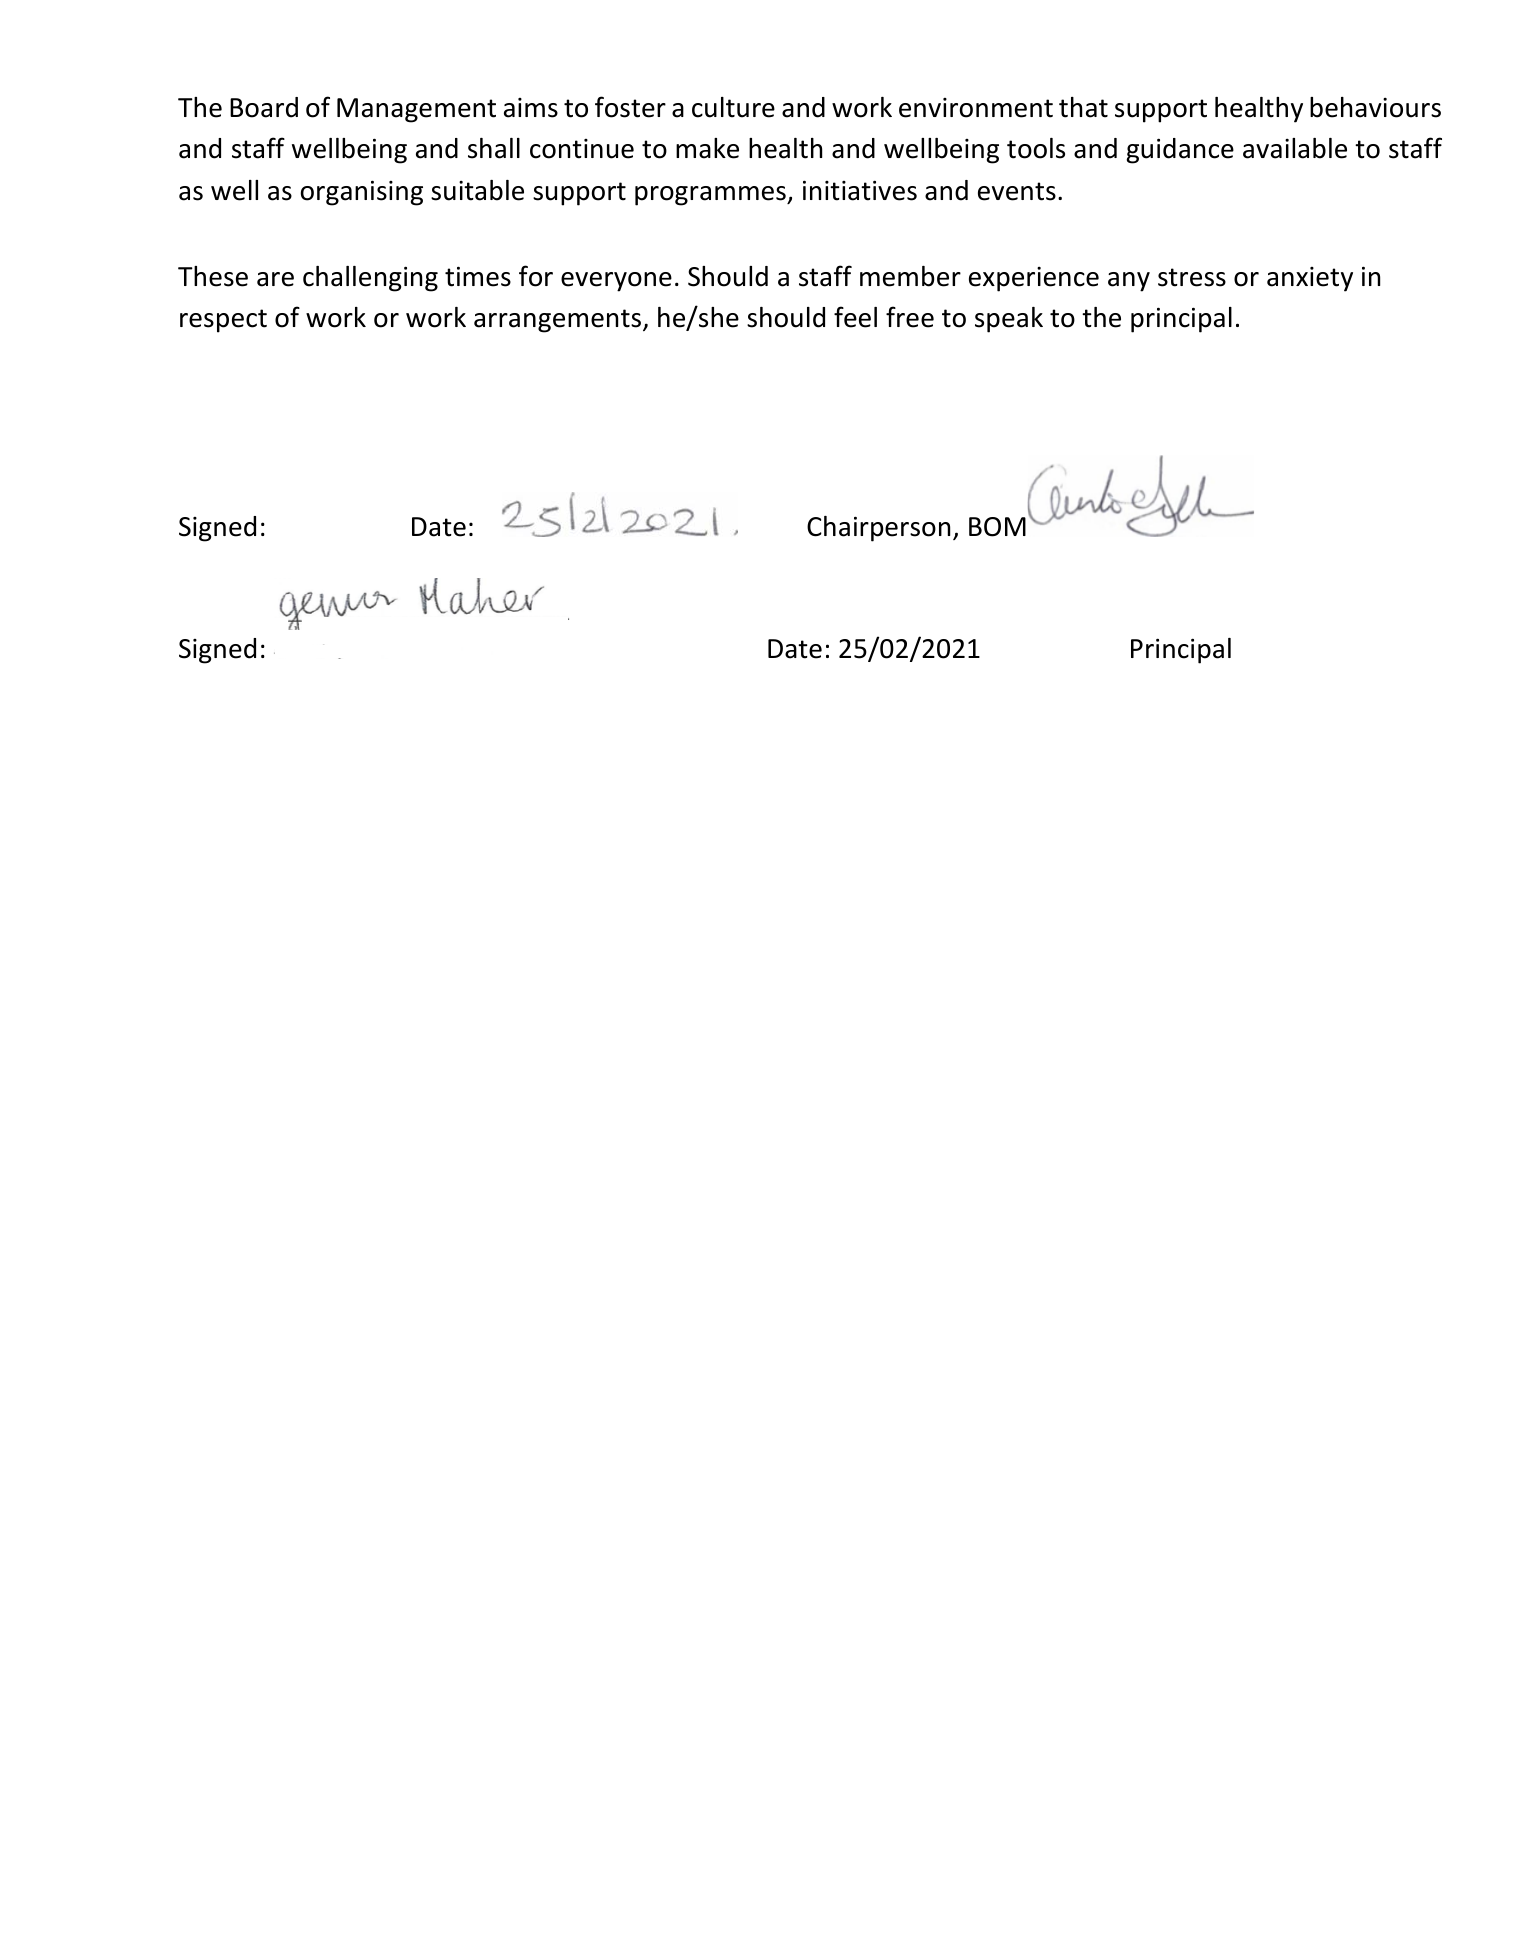  I want to click on organising, so click(362, 193).
